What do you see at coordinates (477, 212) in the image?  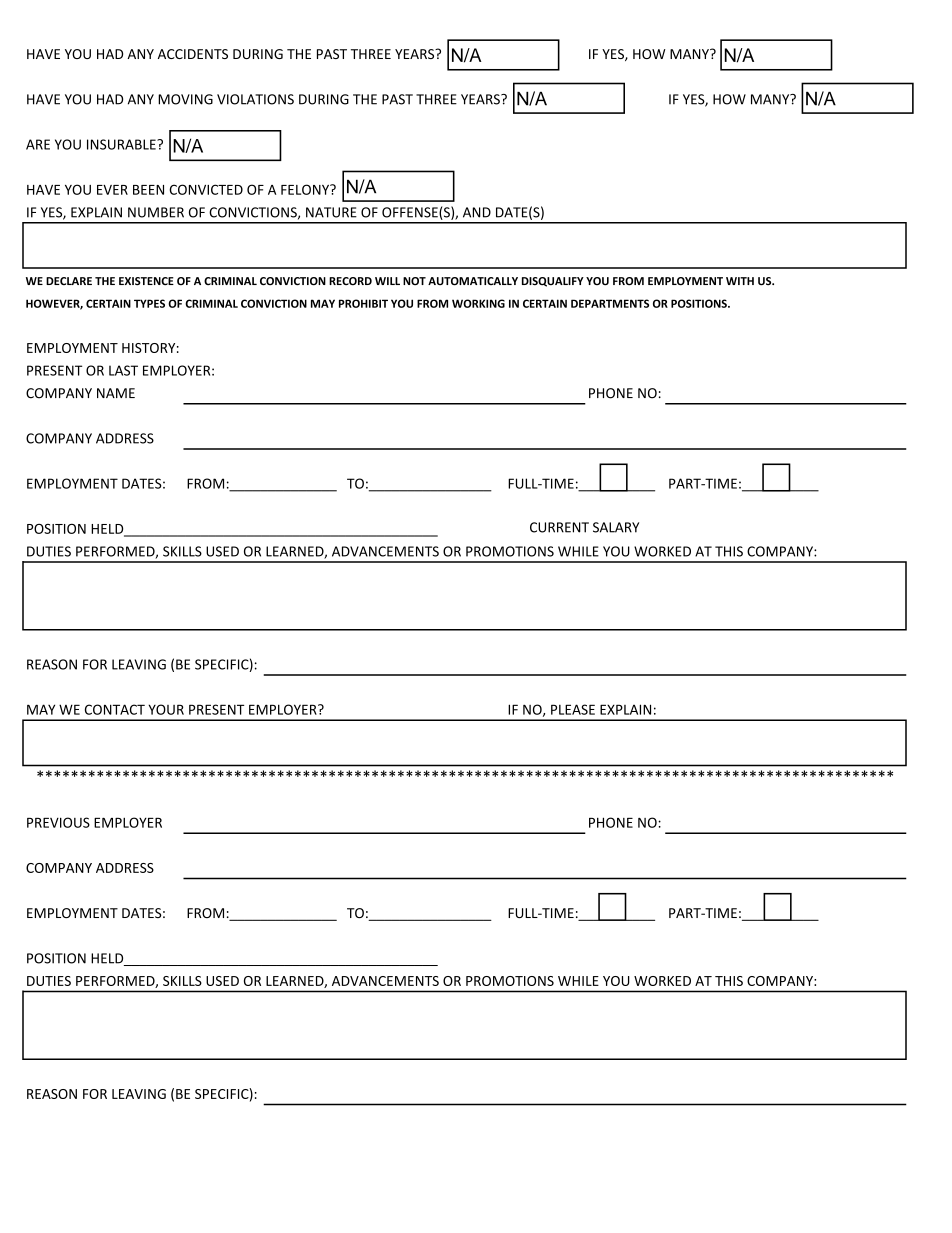 I see `AND` at bounding box center [477, 212].
